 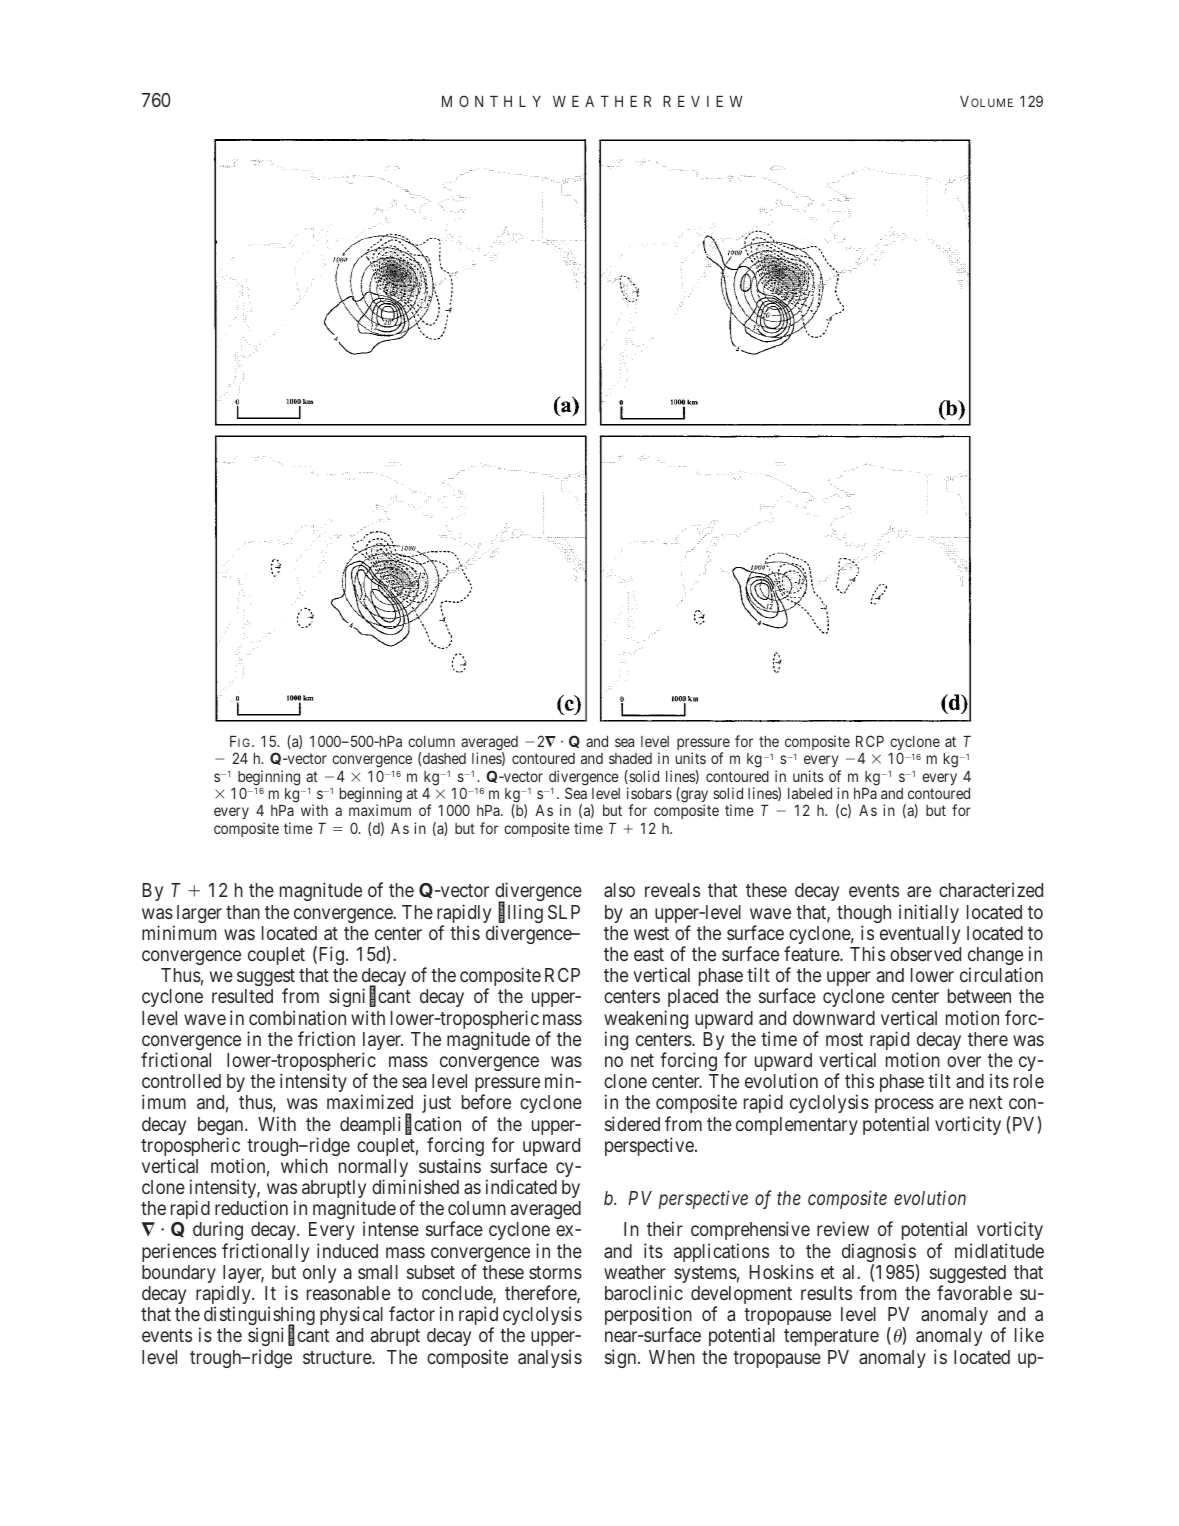 I want to click on resulted, so click(x=242, y=996).
